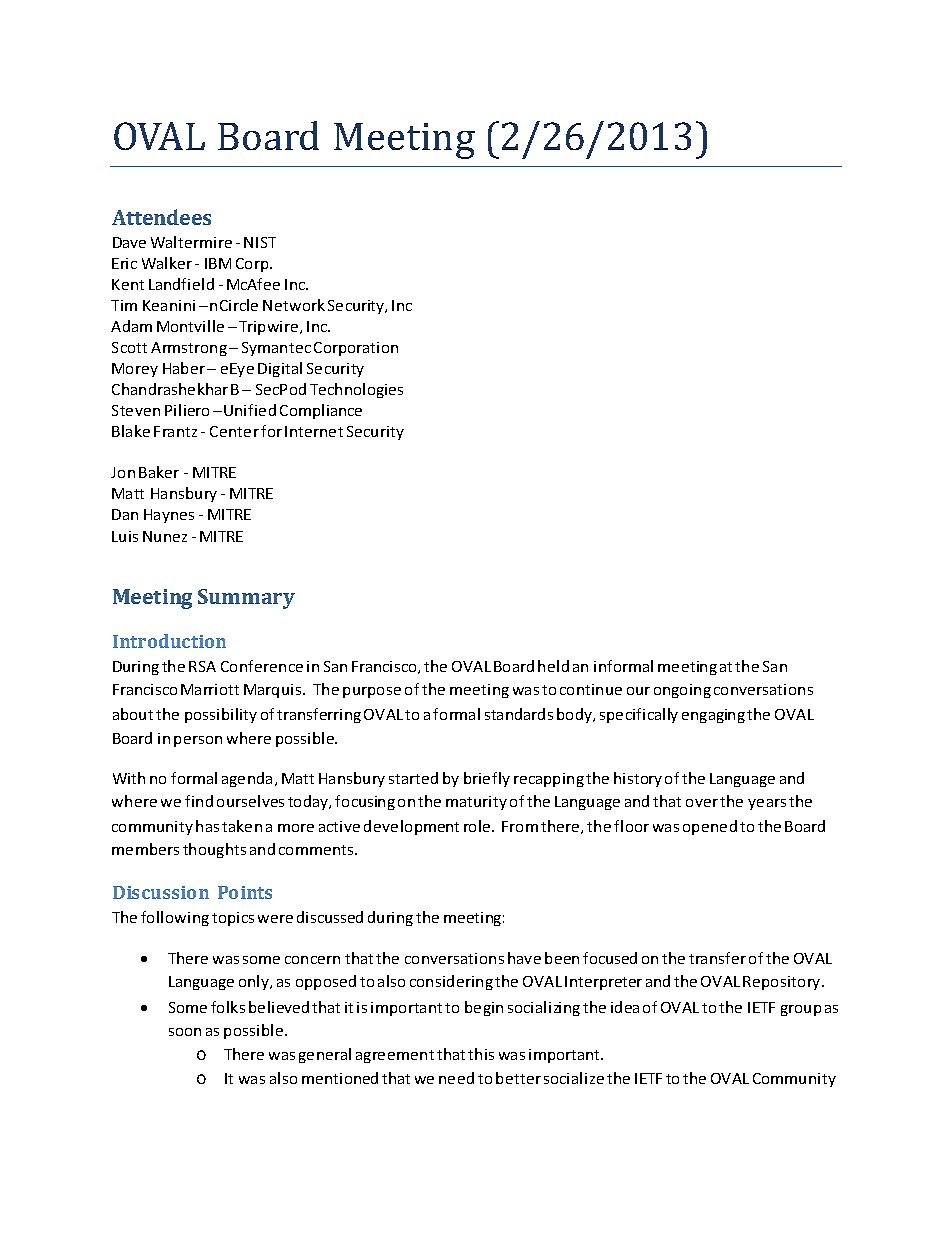  Describe the element at coordinates (478, 826) in the document. I see `role` at that location.
